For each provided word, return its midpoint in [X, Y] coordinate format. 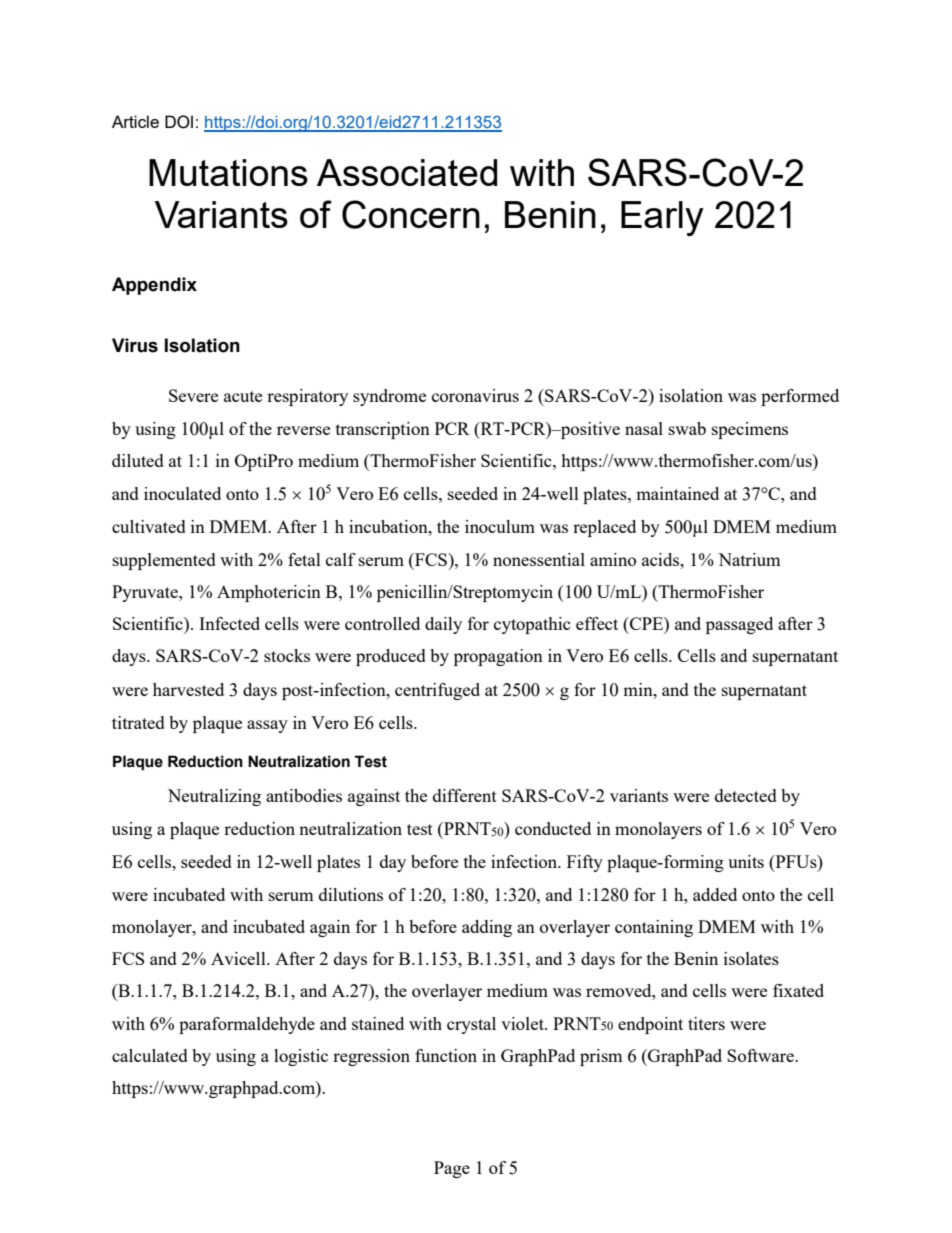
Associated [407, 172]
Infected [229, 623]
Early [662, 218]
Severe [193, 395]
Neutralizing [214, 797]
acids [662, 559]
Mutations [228, 172]
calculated [150, 1055]
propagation [498, 657]
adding [487, 928]
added [715, 894]
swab [687, 428]
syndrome [389, 397]
